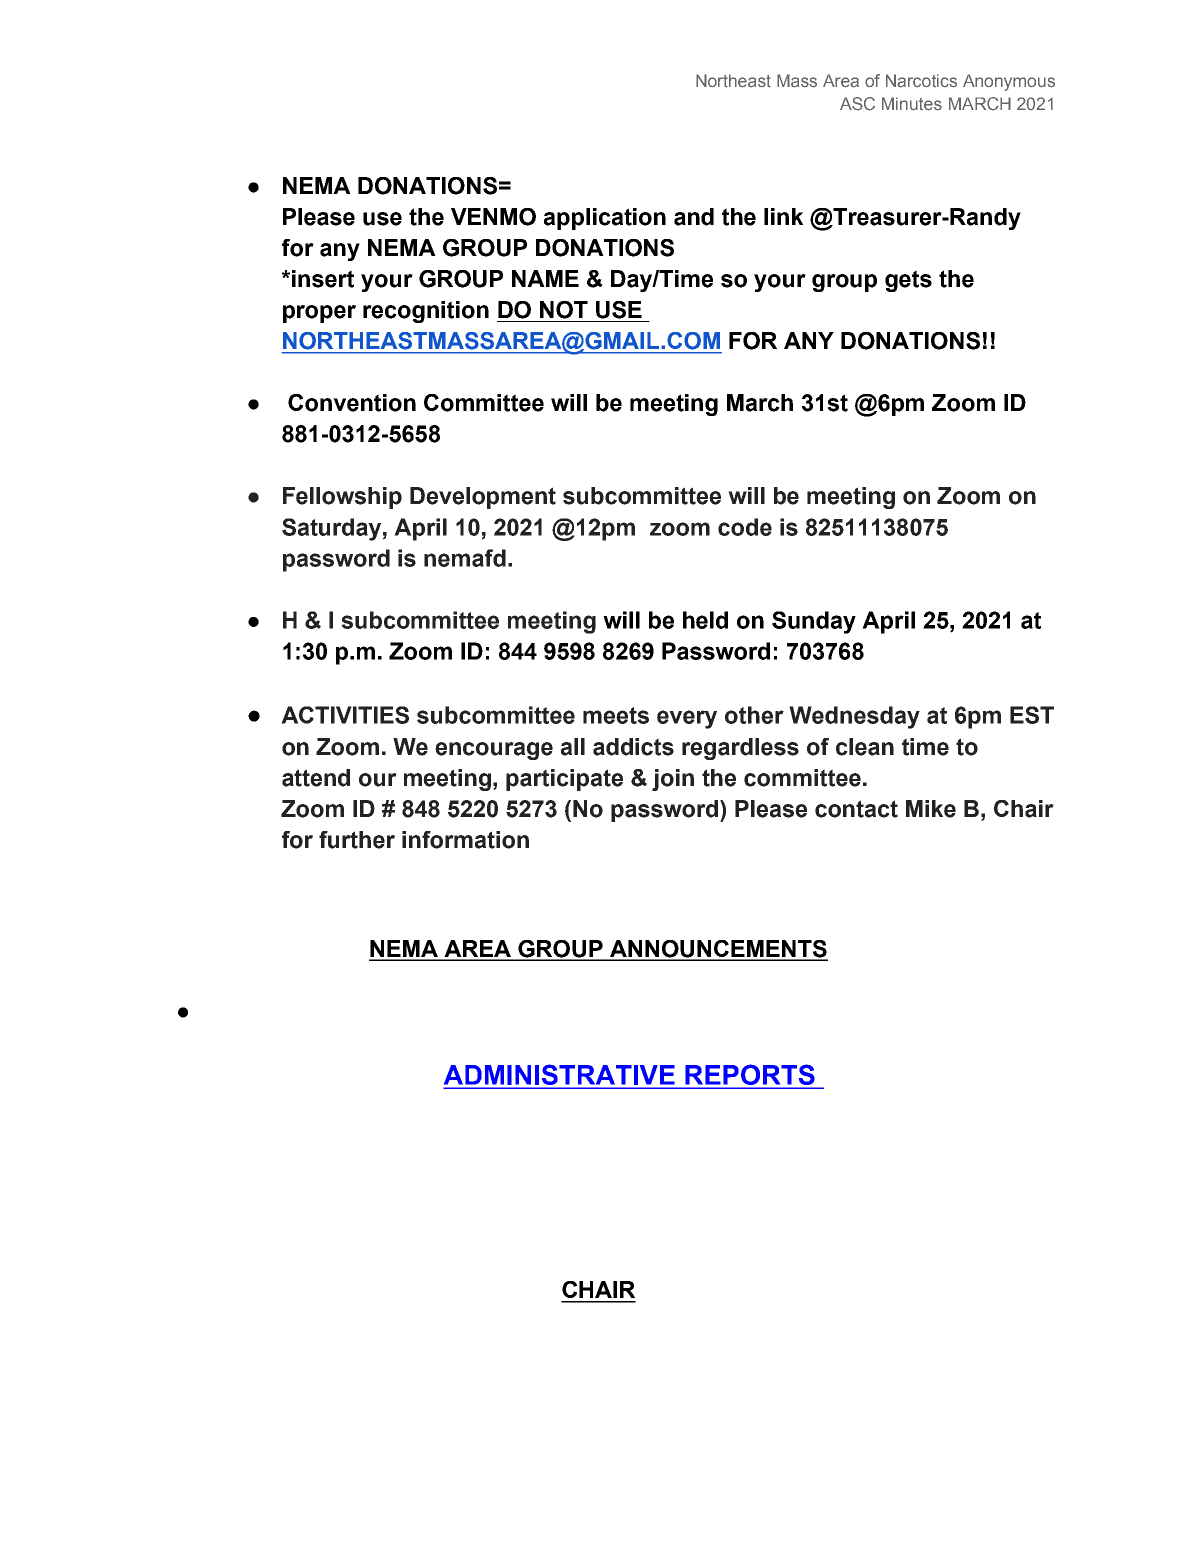 The height and width of the screenshot is (1549, 1197). I want to click on application, so click(605, 219).
